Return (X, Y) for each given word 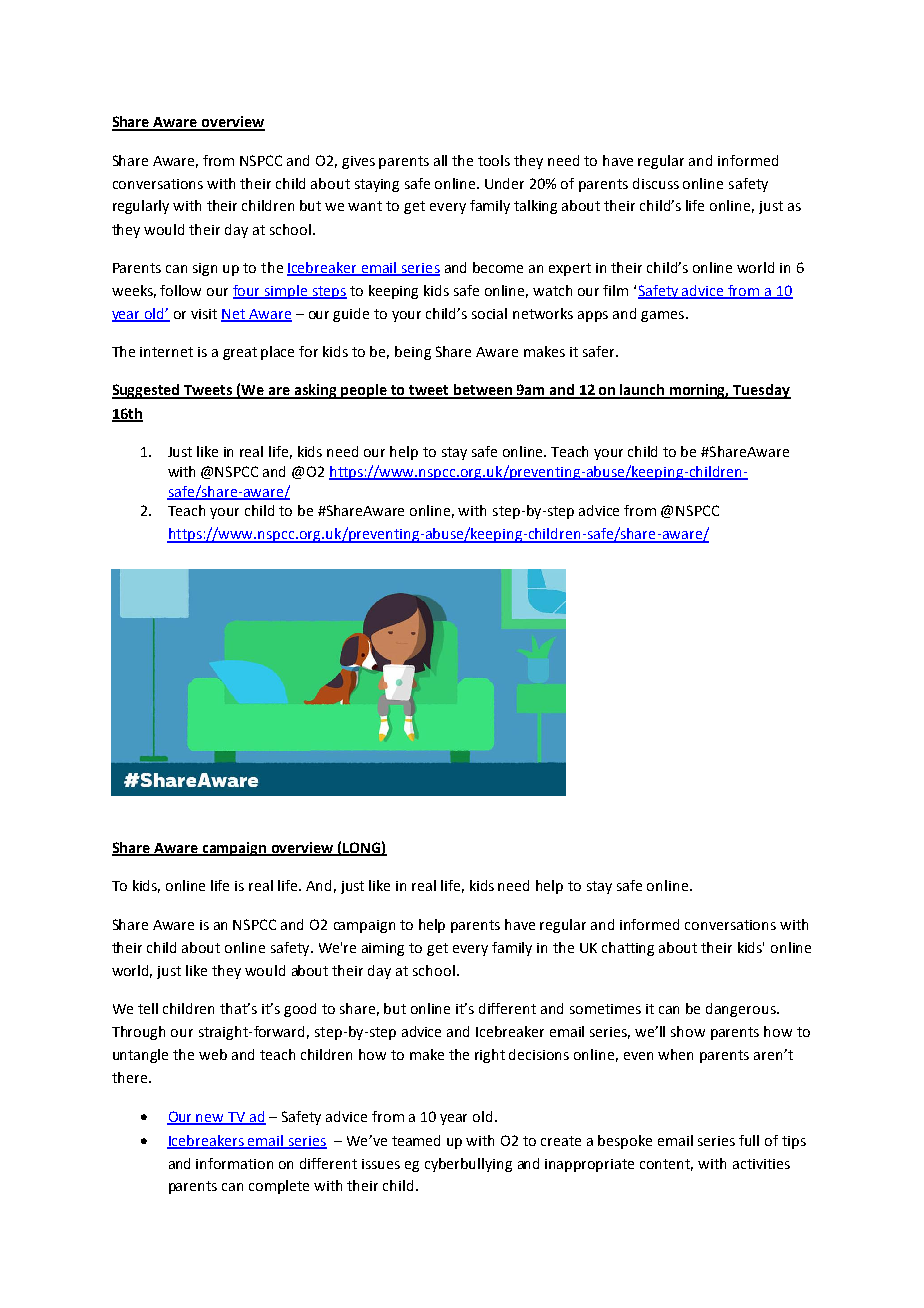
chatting (628, 949)
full (749, 1140)
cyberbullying (468, 1165)
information (234, 1163)
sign (205, 269)
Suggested (147, 391)
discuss (656, 183)
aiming (383, 949)
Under (504, 183)
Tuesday (761, 391)
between (483, 391)
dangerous (742, 1010)
